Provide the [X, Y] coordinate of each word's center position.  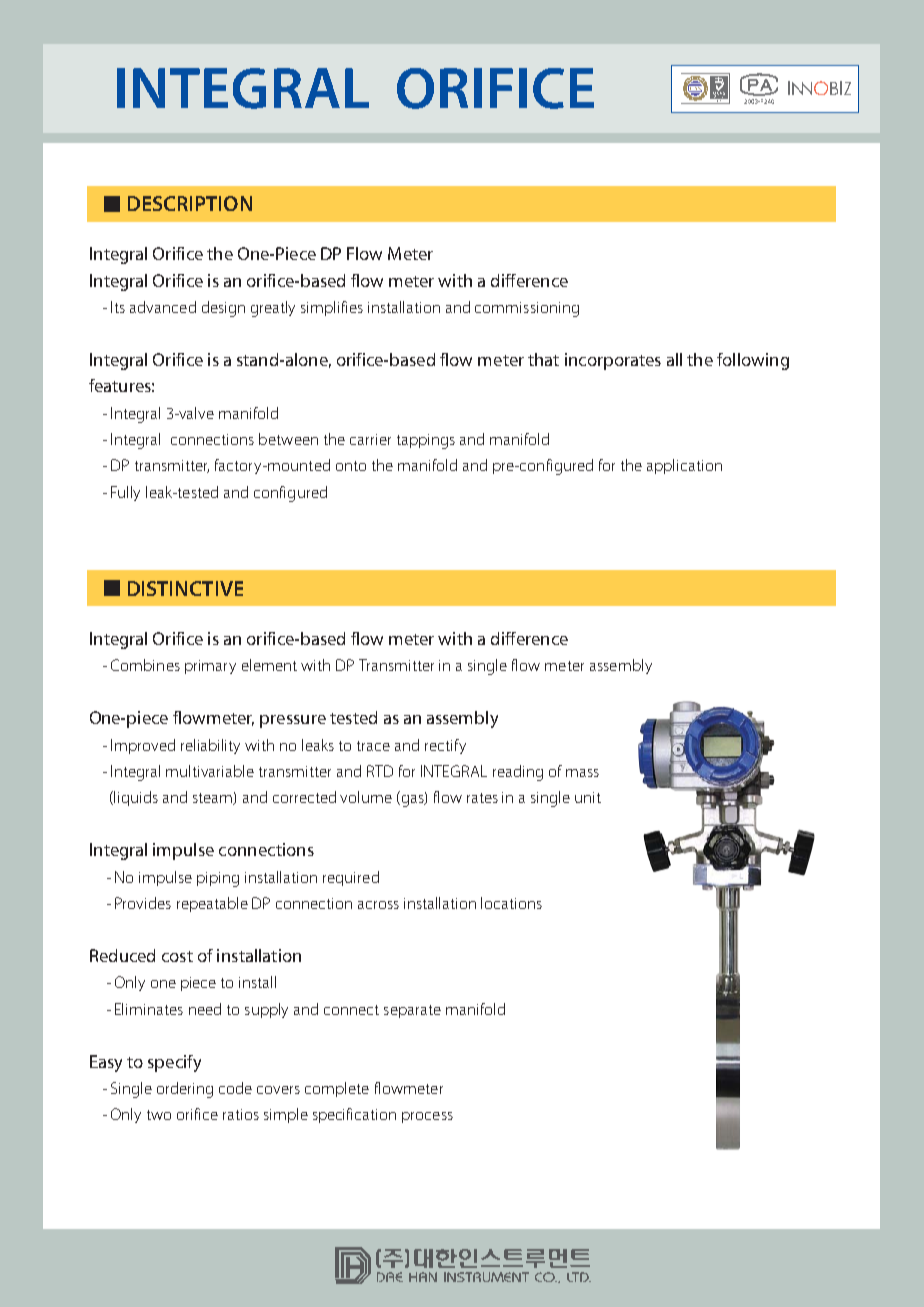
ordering [185, 1090]
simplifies [332, 308]
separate [412, 1011]
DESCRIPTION [190, 203]
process [427, 1117]
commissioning [527, 309]
